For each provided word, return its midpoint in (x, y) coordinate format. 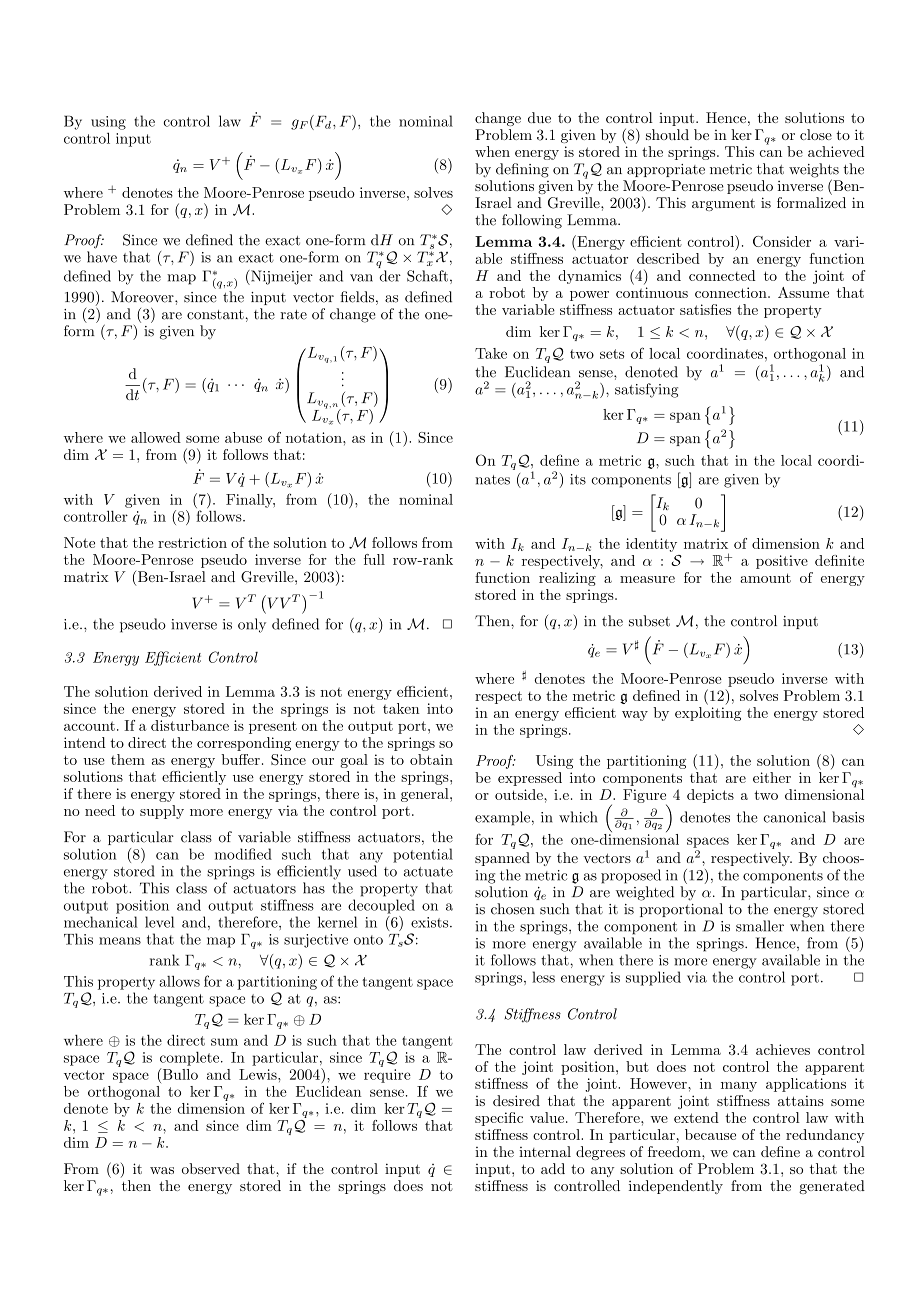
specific (499, 1119)
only (252, 625)
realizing (567, 579)
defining (522, 170)
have (102, 257)
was (162, 1170)
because (710, 1134)
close (816, 134)
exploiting (708, 714)
